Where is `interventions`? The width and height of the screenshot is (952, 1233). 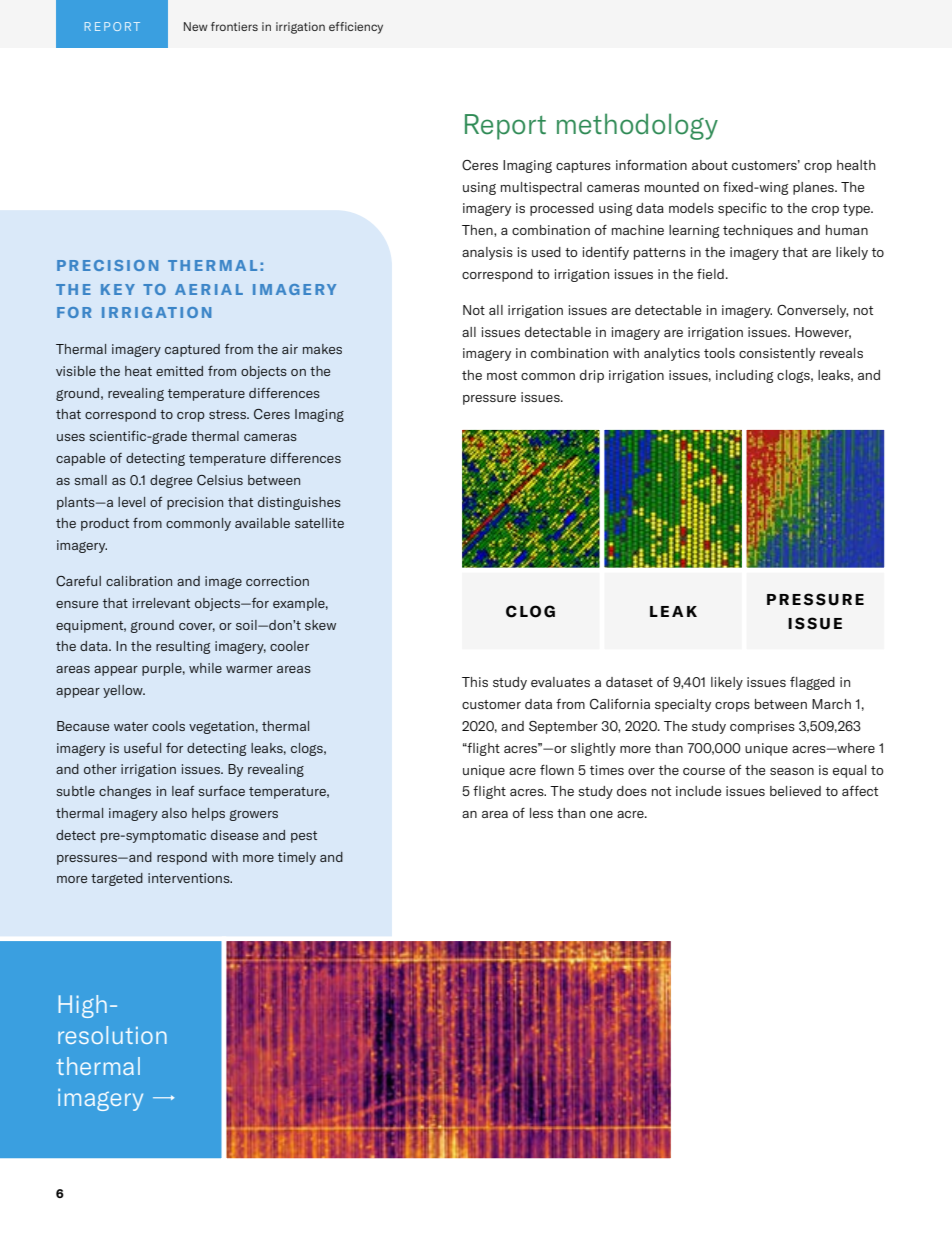
interventions is located at coordinates (190, 878).
